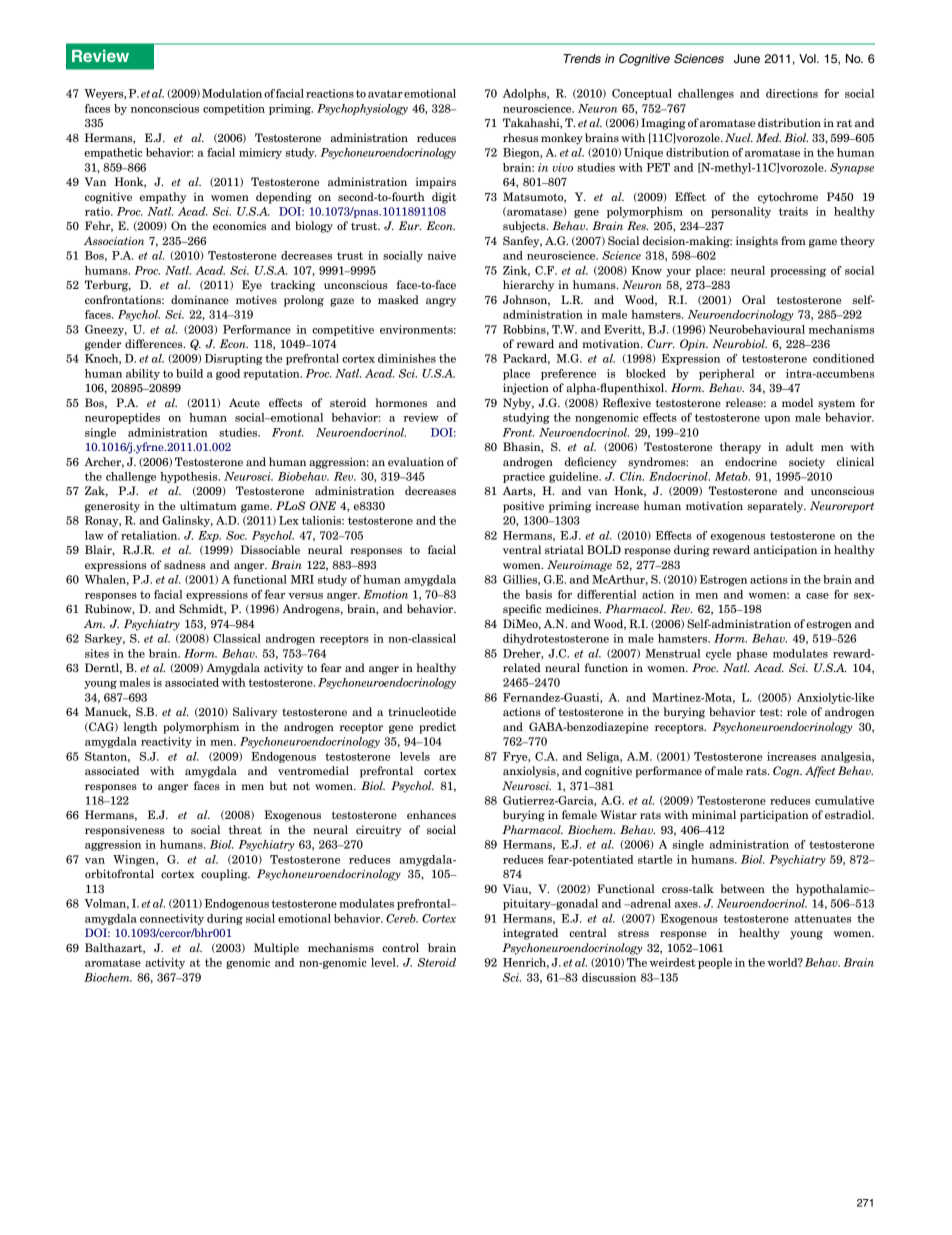 The width and height of the image is (952, 1235). What do you see at coordinates (232, 93) in the image?
I see `Modulation` at bounding box center [232, 93].
